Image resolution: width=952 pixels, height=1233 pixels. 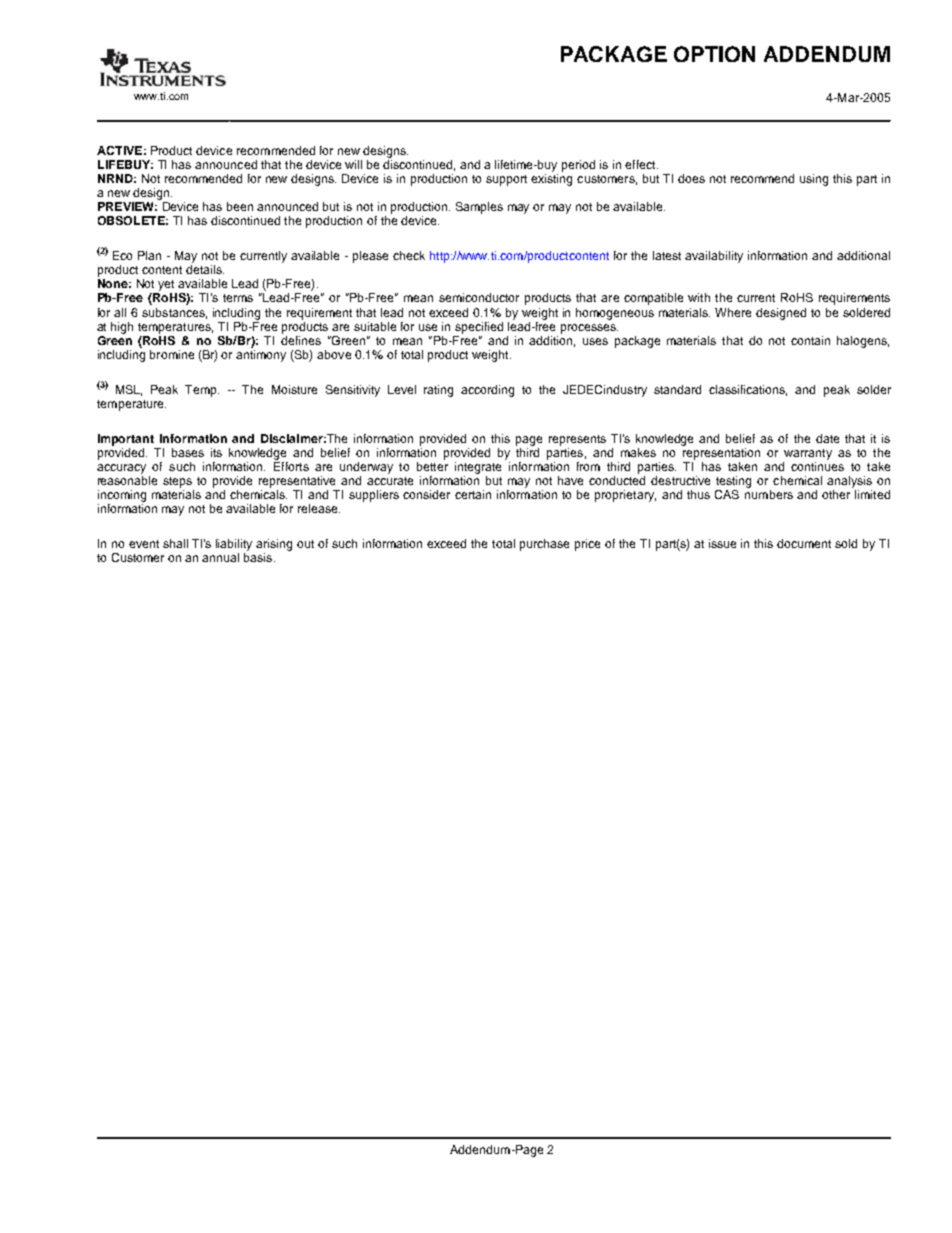 I want to click on according, so click(x=487, y=391).
